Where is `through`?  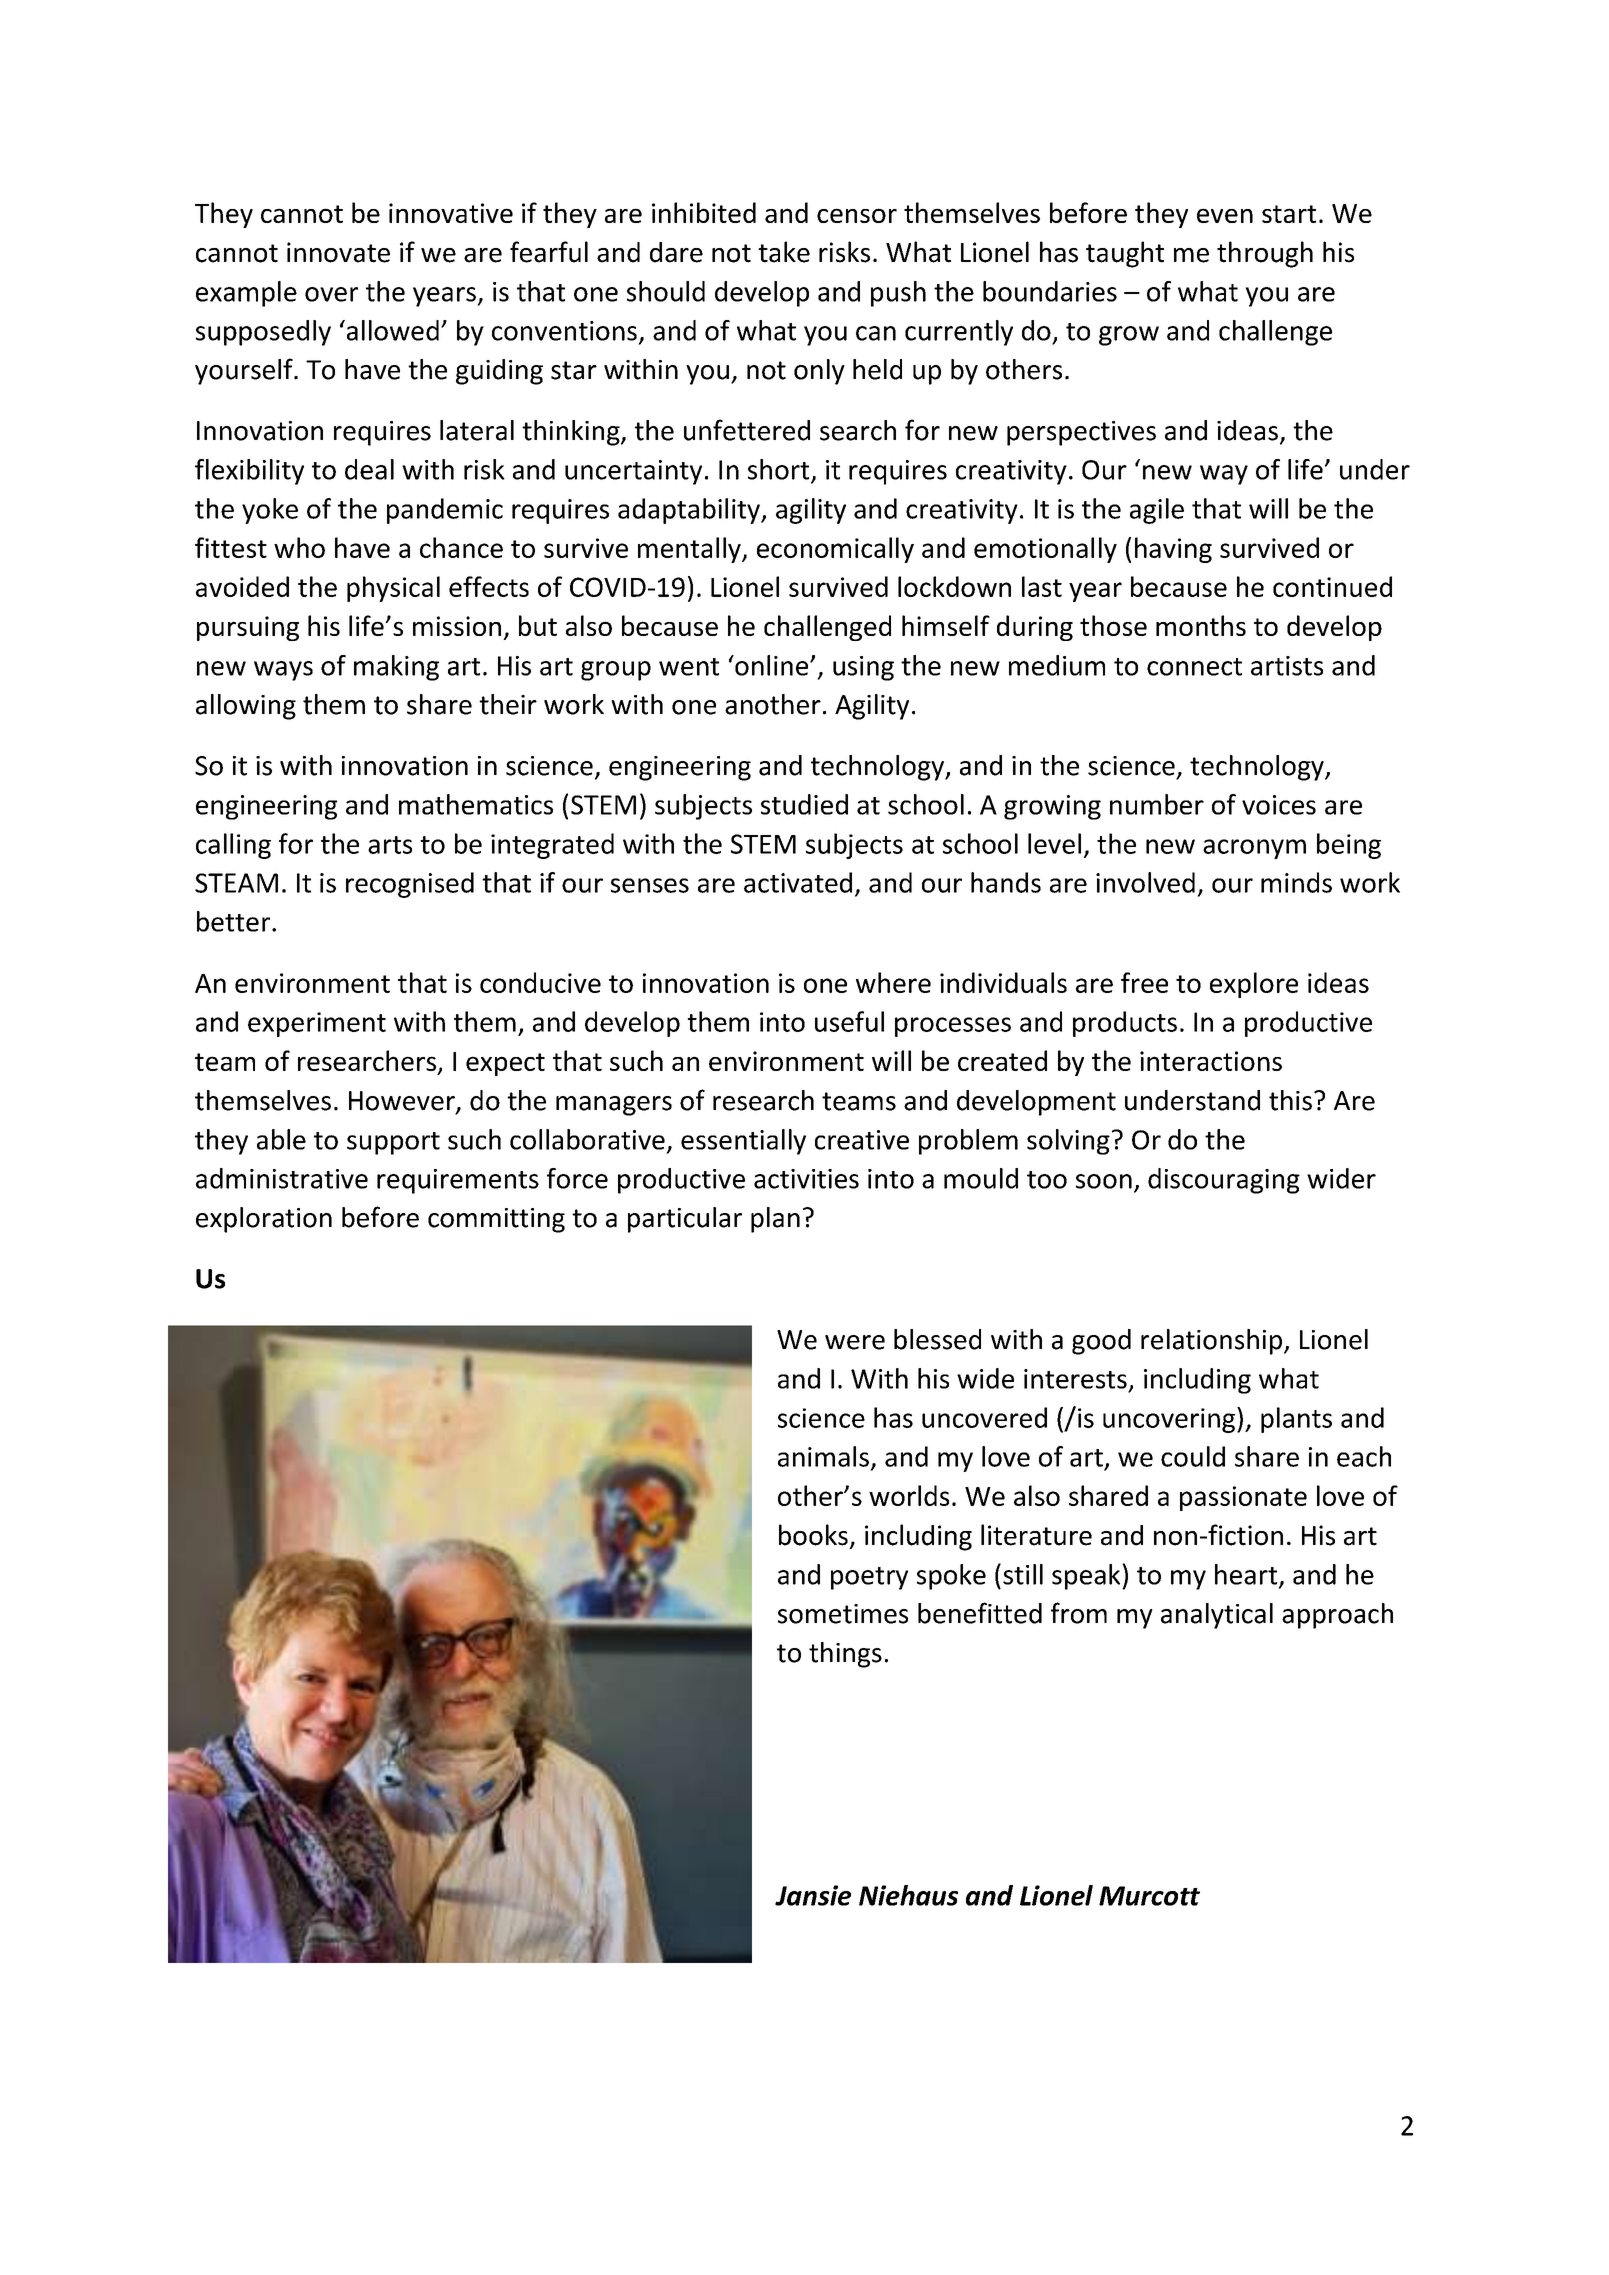 through is located at coordinates (1265, 254).
